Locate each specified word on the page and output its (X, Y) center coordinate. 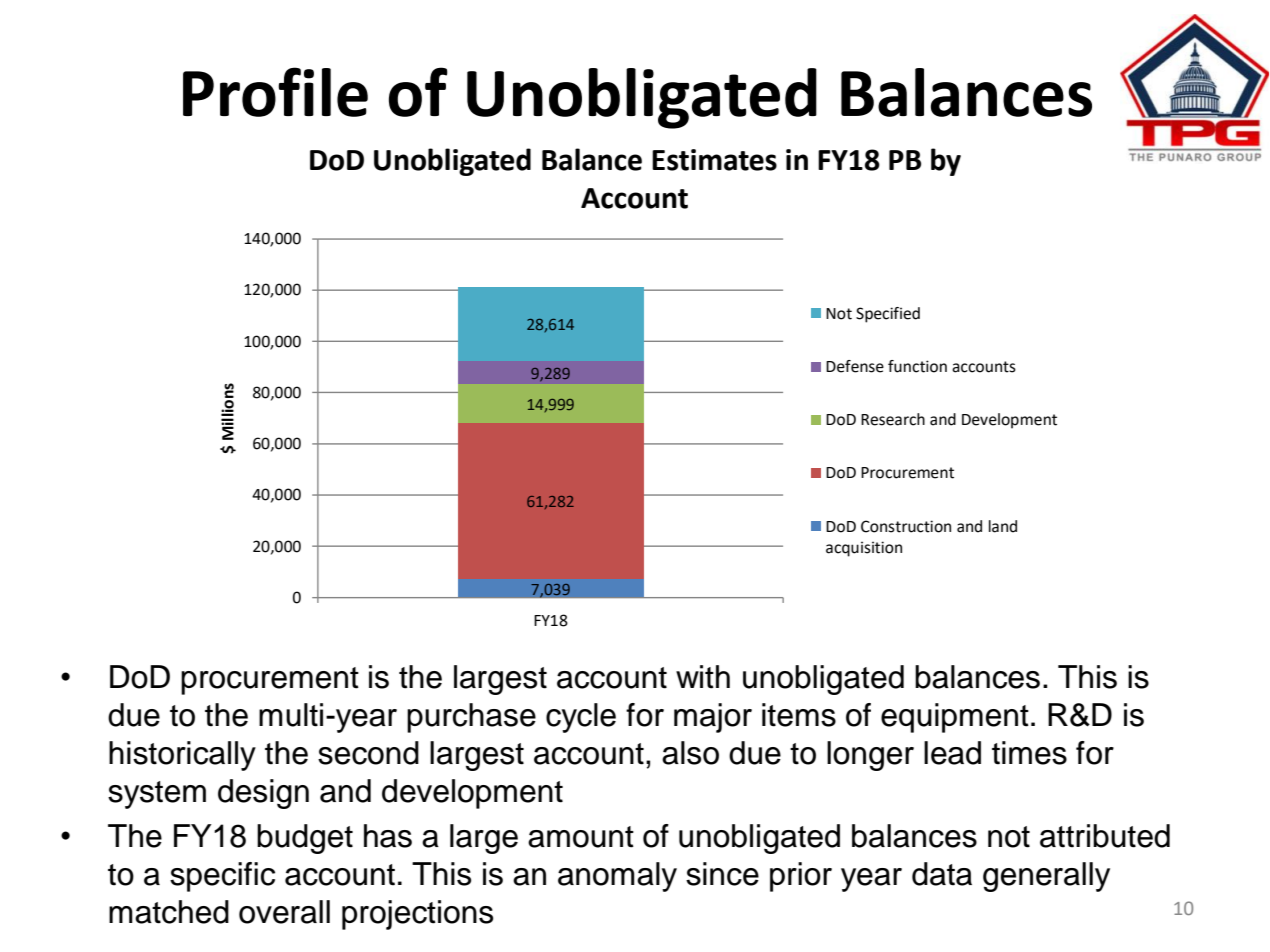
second (368, 753)
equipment (955, 718)
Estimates (714, 160)
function (917, 366)
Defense (855, 366)
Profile (275, 92)
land (1003, 526)
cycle (581, 718)
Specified (888, 315)
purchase (471, 718)
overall (284, 912)
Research (893, 419)
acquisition (864, 549)
